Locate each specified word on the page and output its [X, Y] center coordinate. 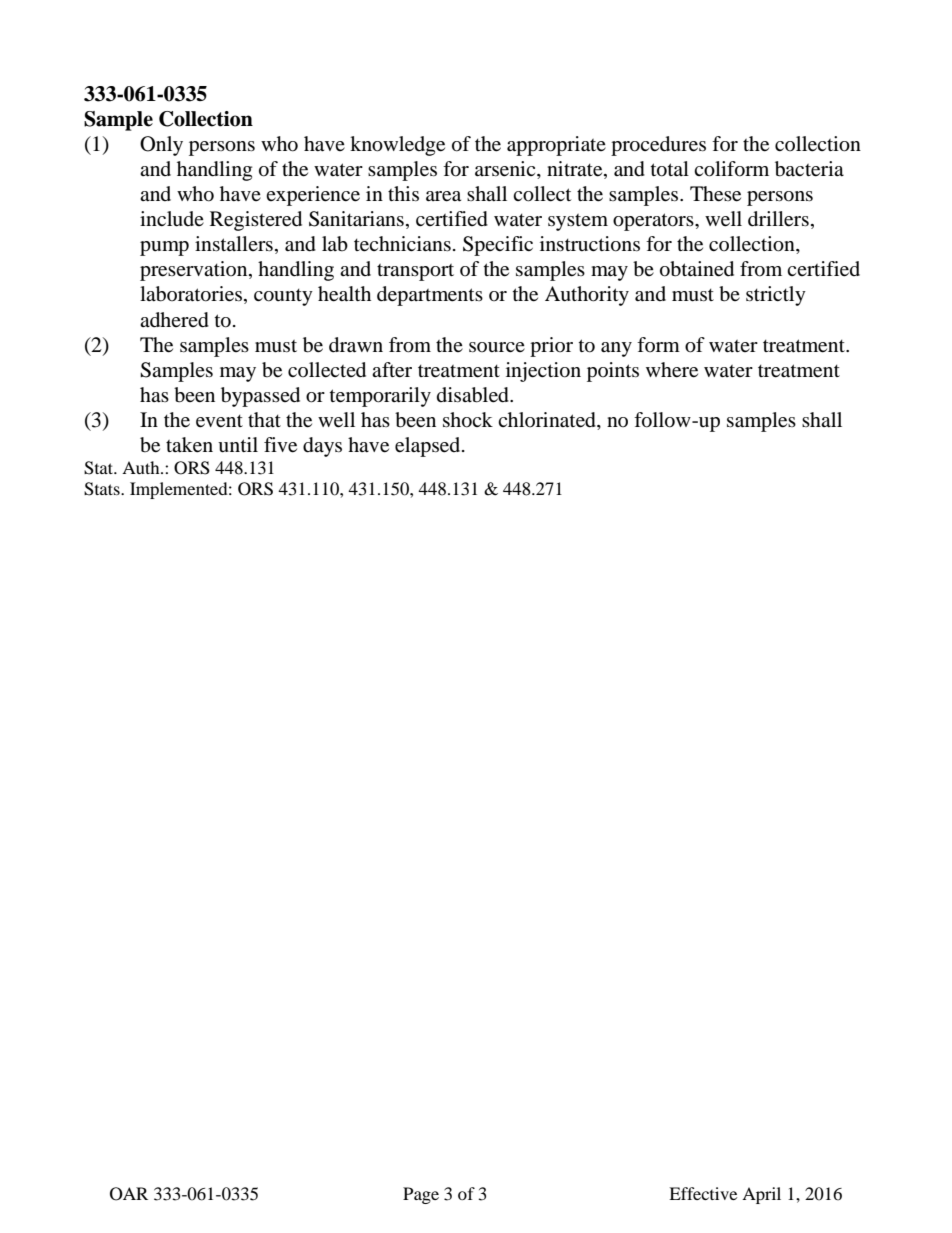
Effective [703, 1193]
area [443, 196]
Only [161, 146]
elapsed [429, 447]
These [715, 194]
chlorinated [548, 420]
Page [421, 1195]
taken [189, 445]
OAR [129, 1194]
